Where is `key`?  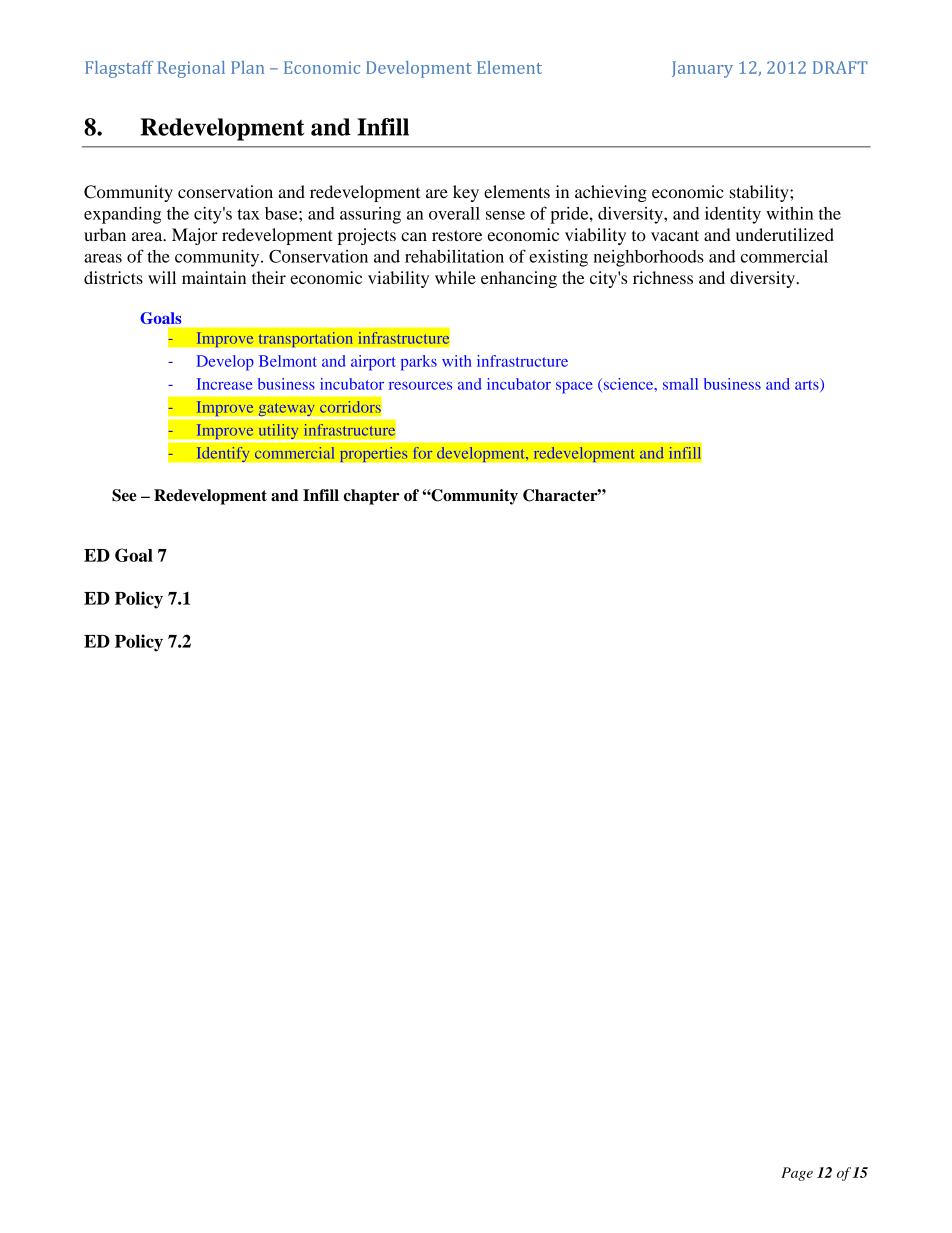
key is located at coordinates (466, 193).
